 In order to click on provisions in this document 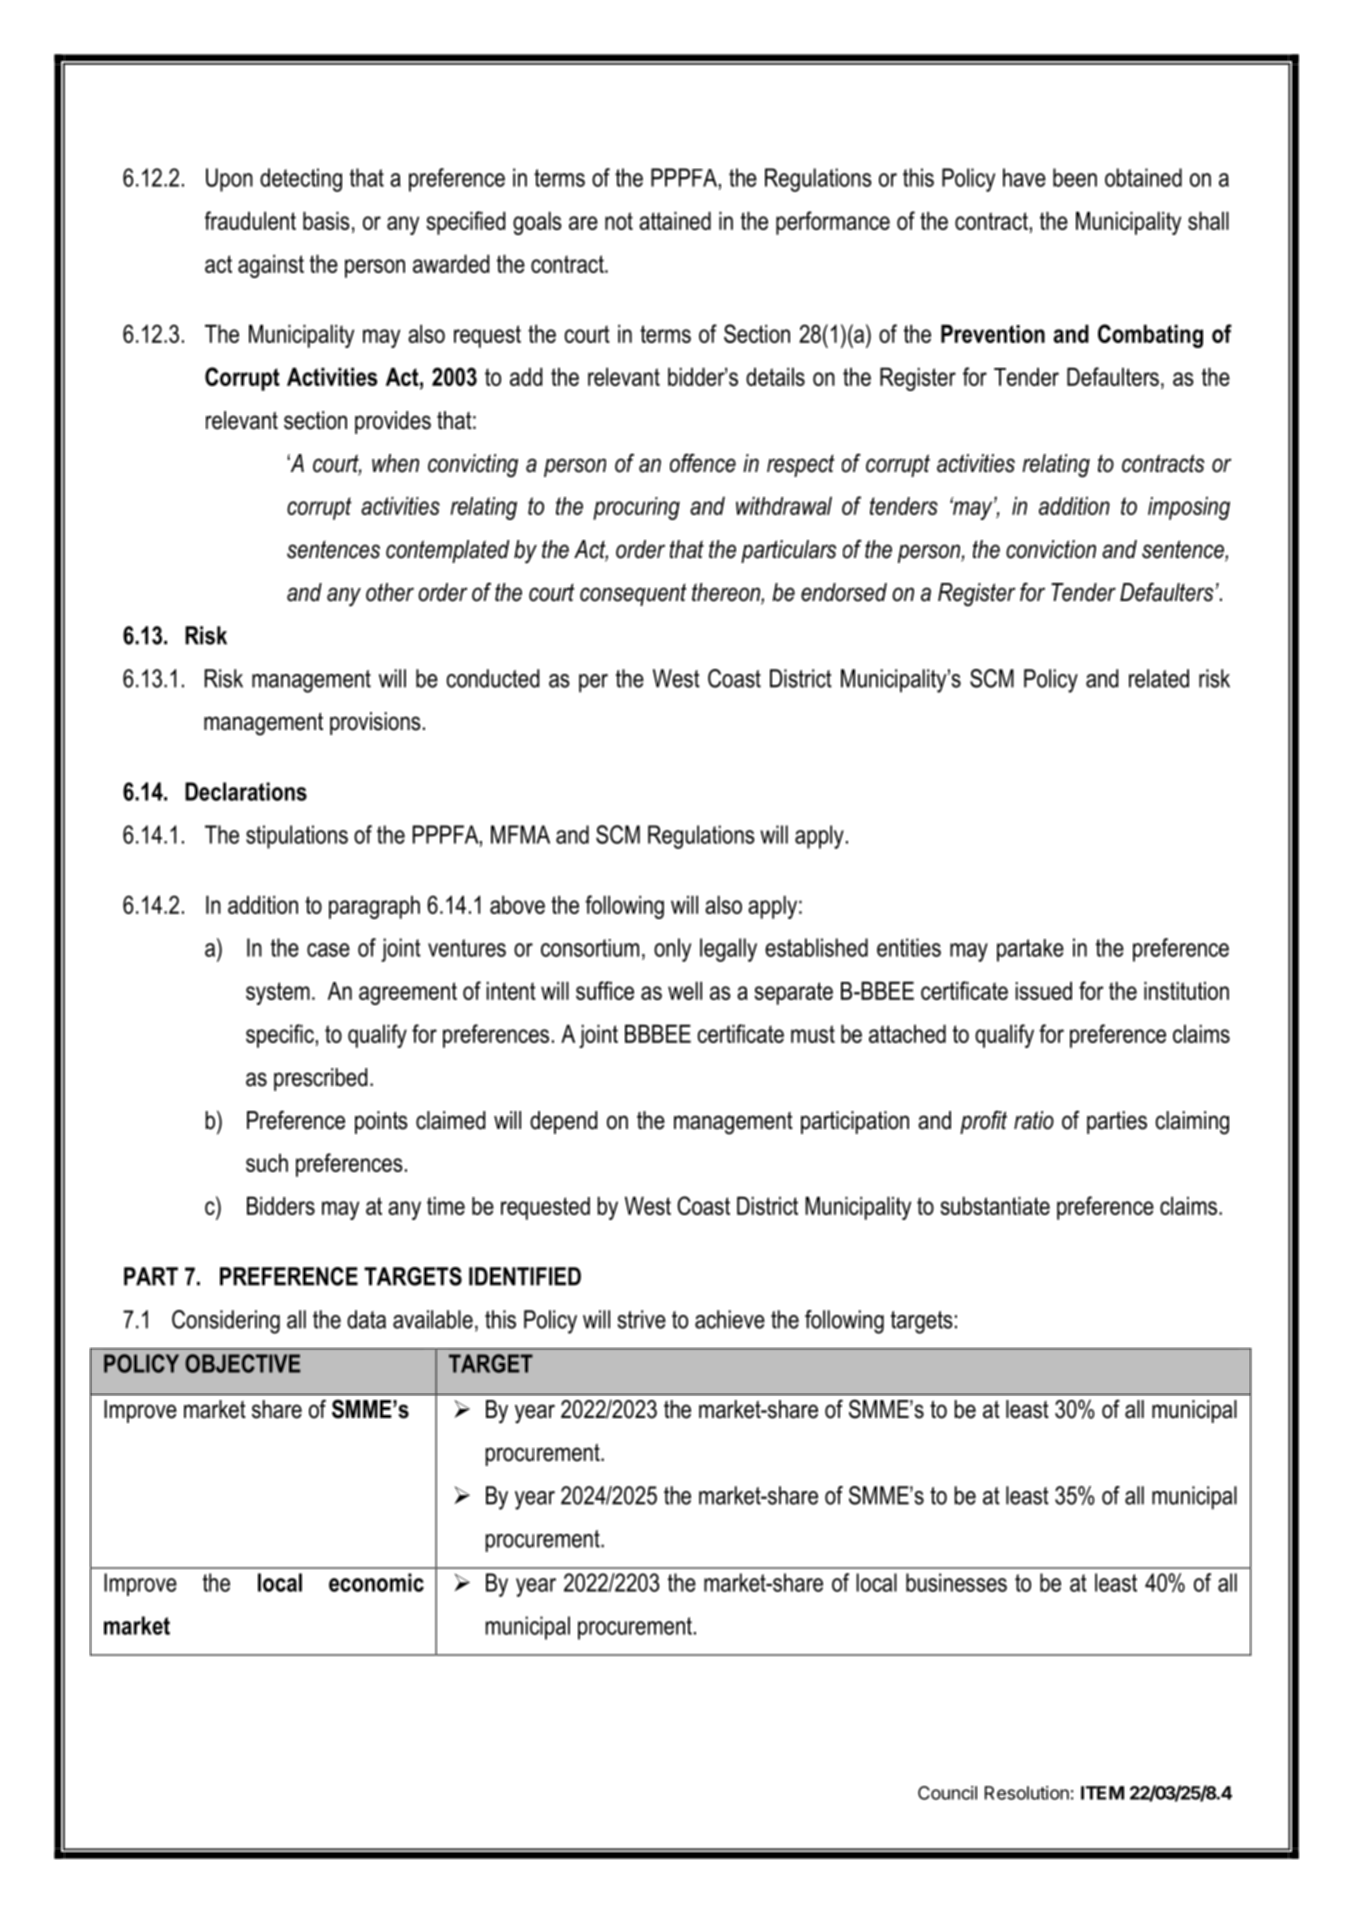, I will do `click(375, 723)`.
